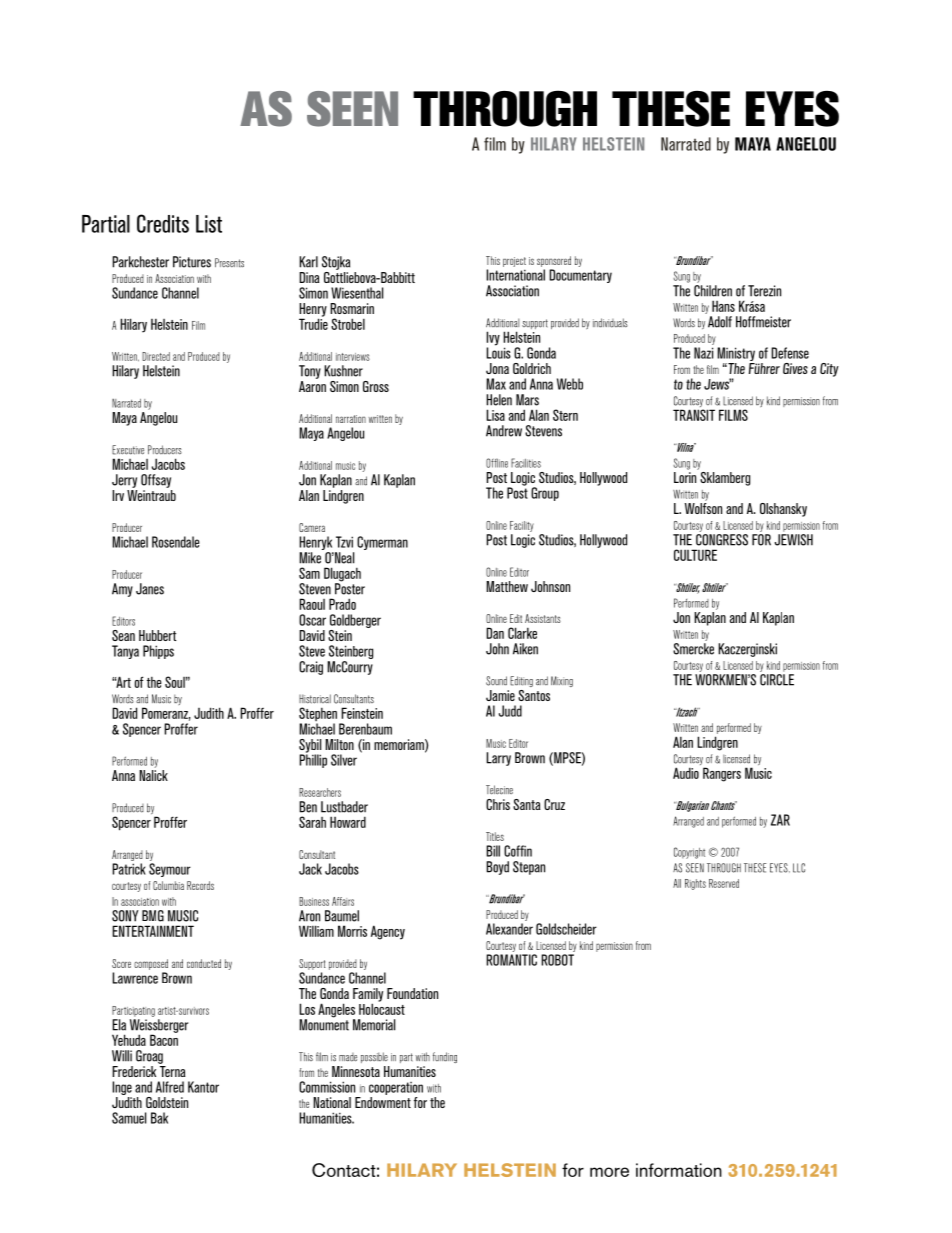 The height and width of the screenshot is (1233, 952). Describe the element at coordinates (192, 262) in the screenshot. I see `Pictures` at that location.
